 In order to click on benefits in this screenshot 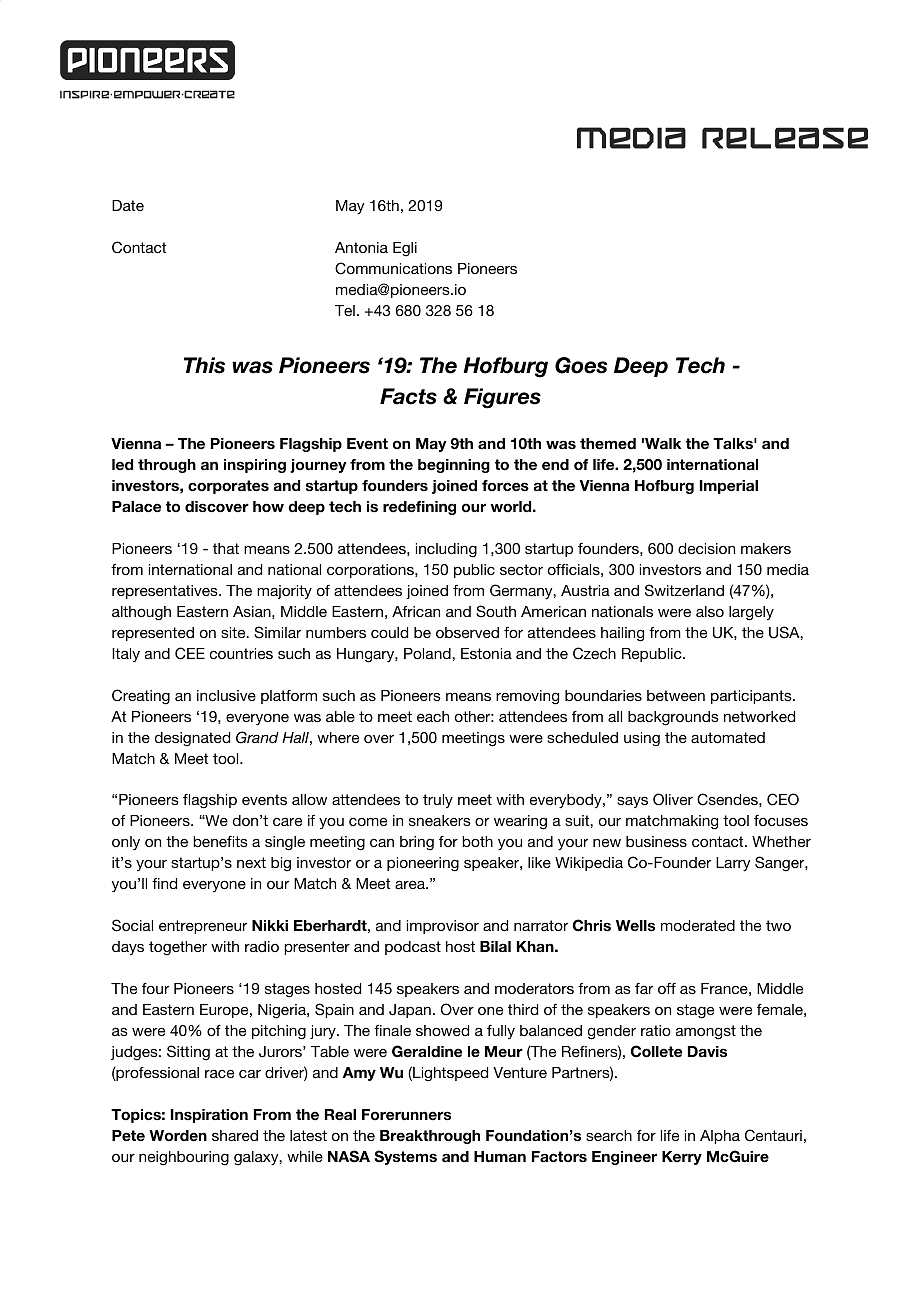, I will do `click(220, 841)`.
